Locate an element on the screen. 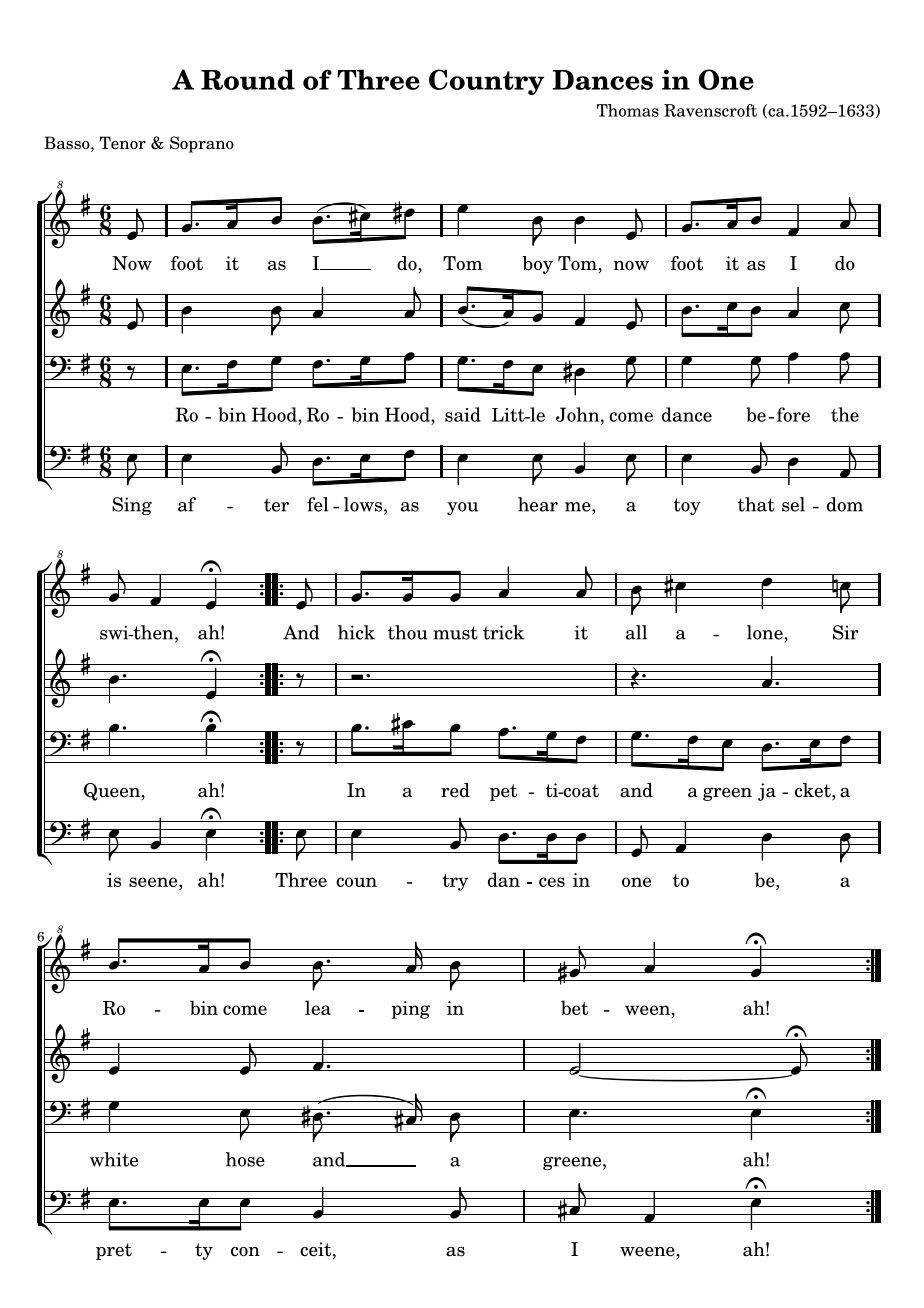 The width and height of the screenshot is (924, 1308). Ravenscroft is located at coordinates (710, 110).
